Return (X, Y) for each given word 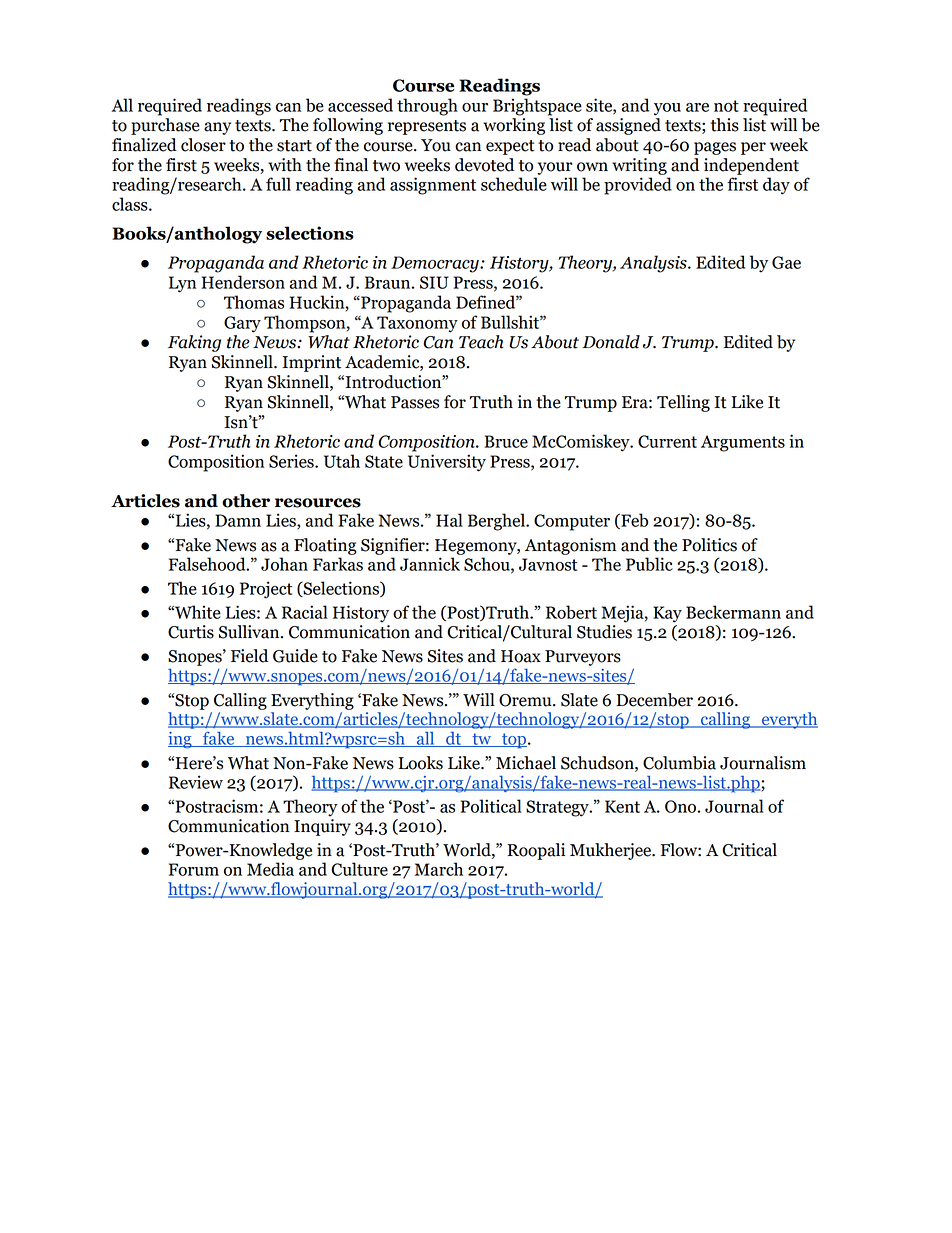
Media (270, 869)
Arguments (743, 443)
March (439, 869)
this (725, 125)
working (514, 126)
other (246, 501)
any (217, 128)
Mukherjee (611, 851)
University (447, 463)
